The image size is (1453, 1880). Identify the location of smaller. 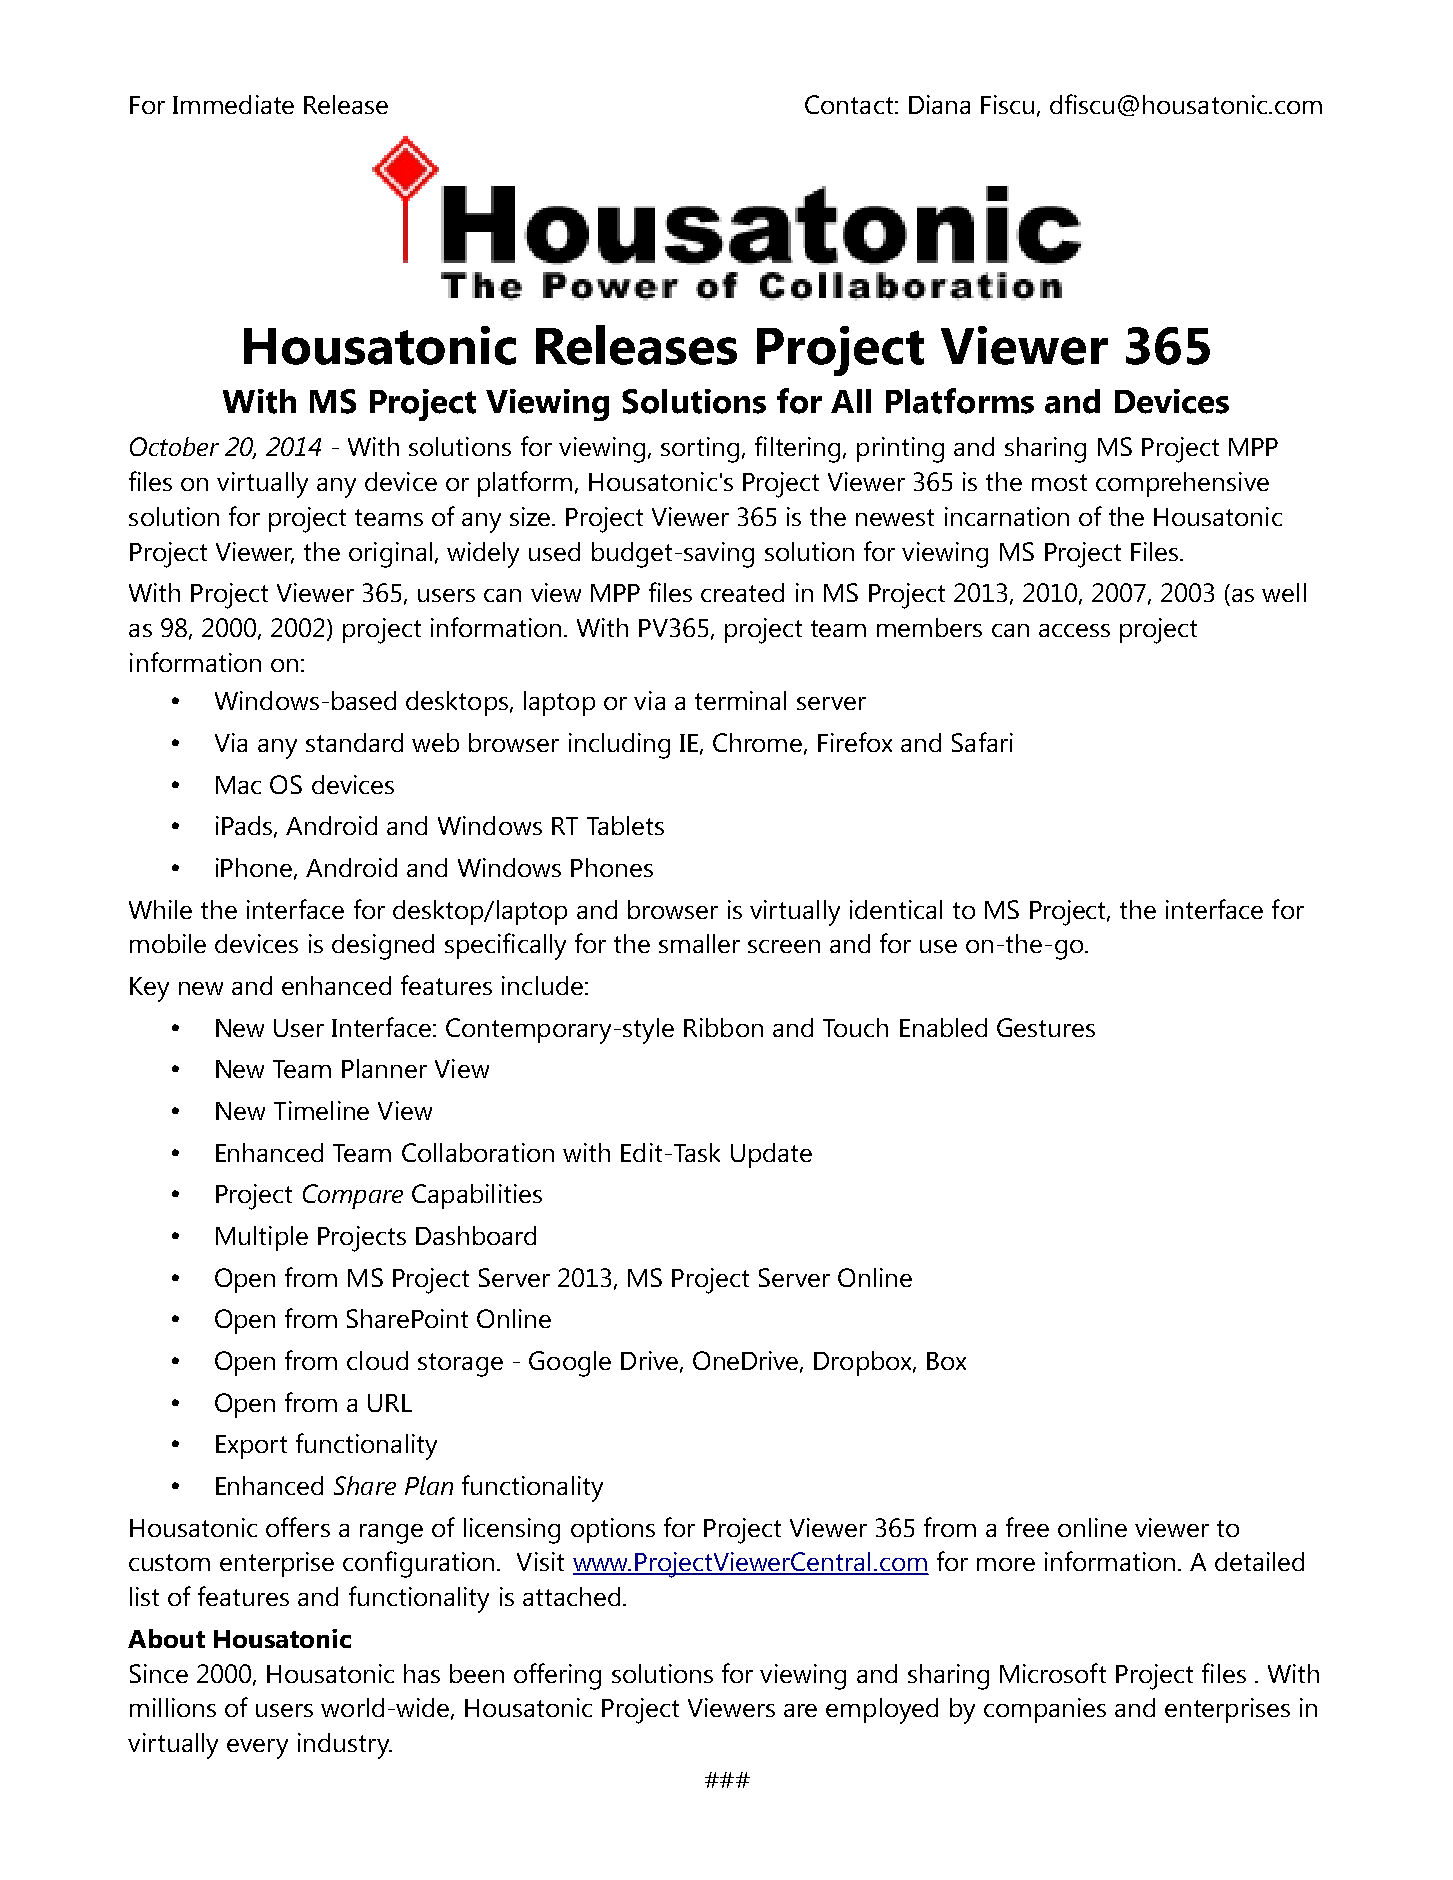
(699, 943).
